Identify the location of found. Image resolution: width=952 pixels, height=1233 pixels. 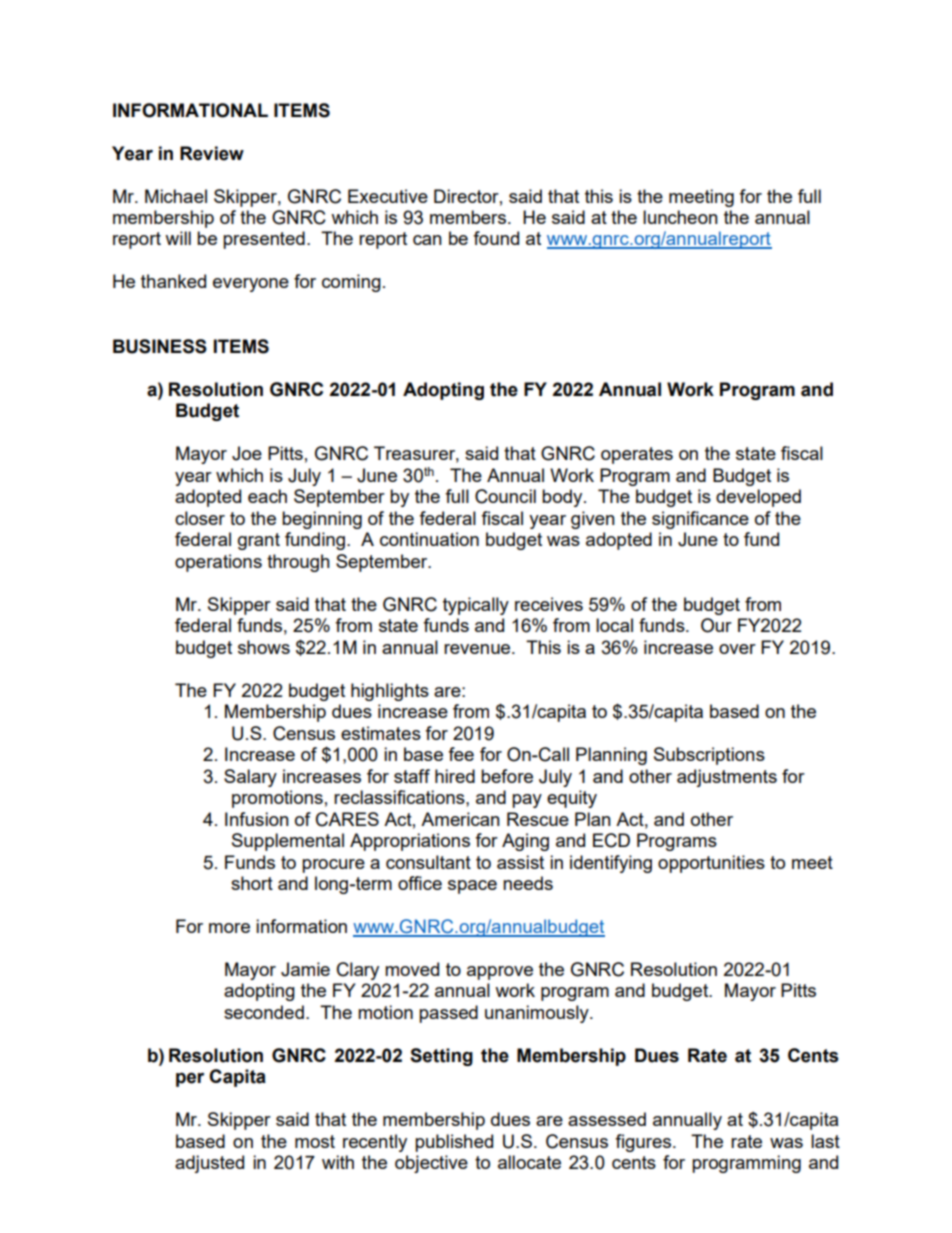
(496, 238).
